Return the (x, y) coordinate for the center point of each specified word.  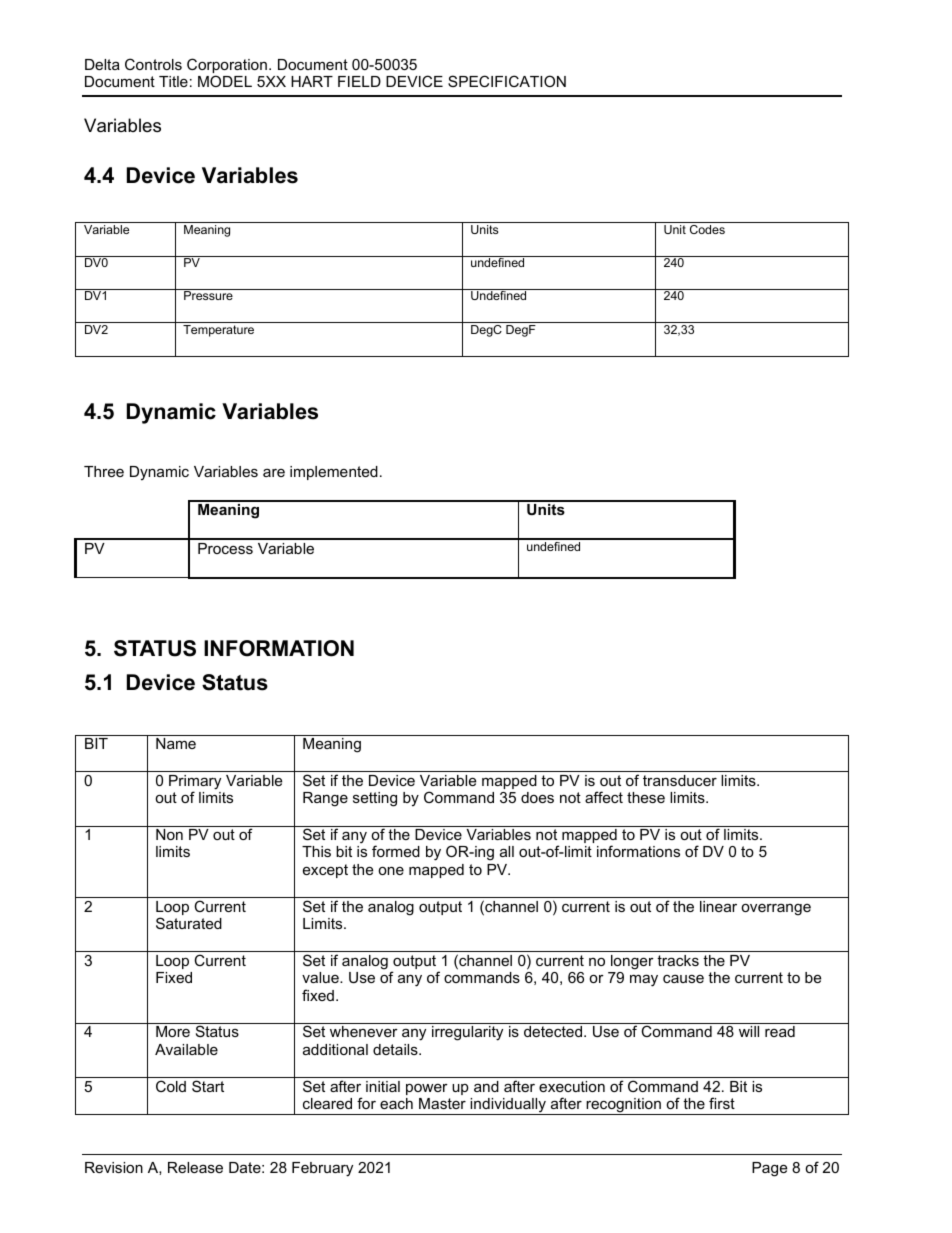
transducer (680, 780)
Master (442, 1103)
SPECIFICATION (507, 81)
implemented (334, 473)
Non (169, 834)
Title (173, 81)
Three (104, 471)
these (646, 797)
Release (195, 1167)
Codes (707, 229)
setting (375, 799)
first (722, 1103)
